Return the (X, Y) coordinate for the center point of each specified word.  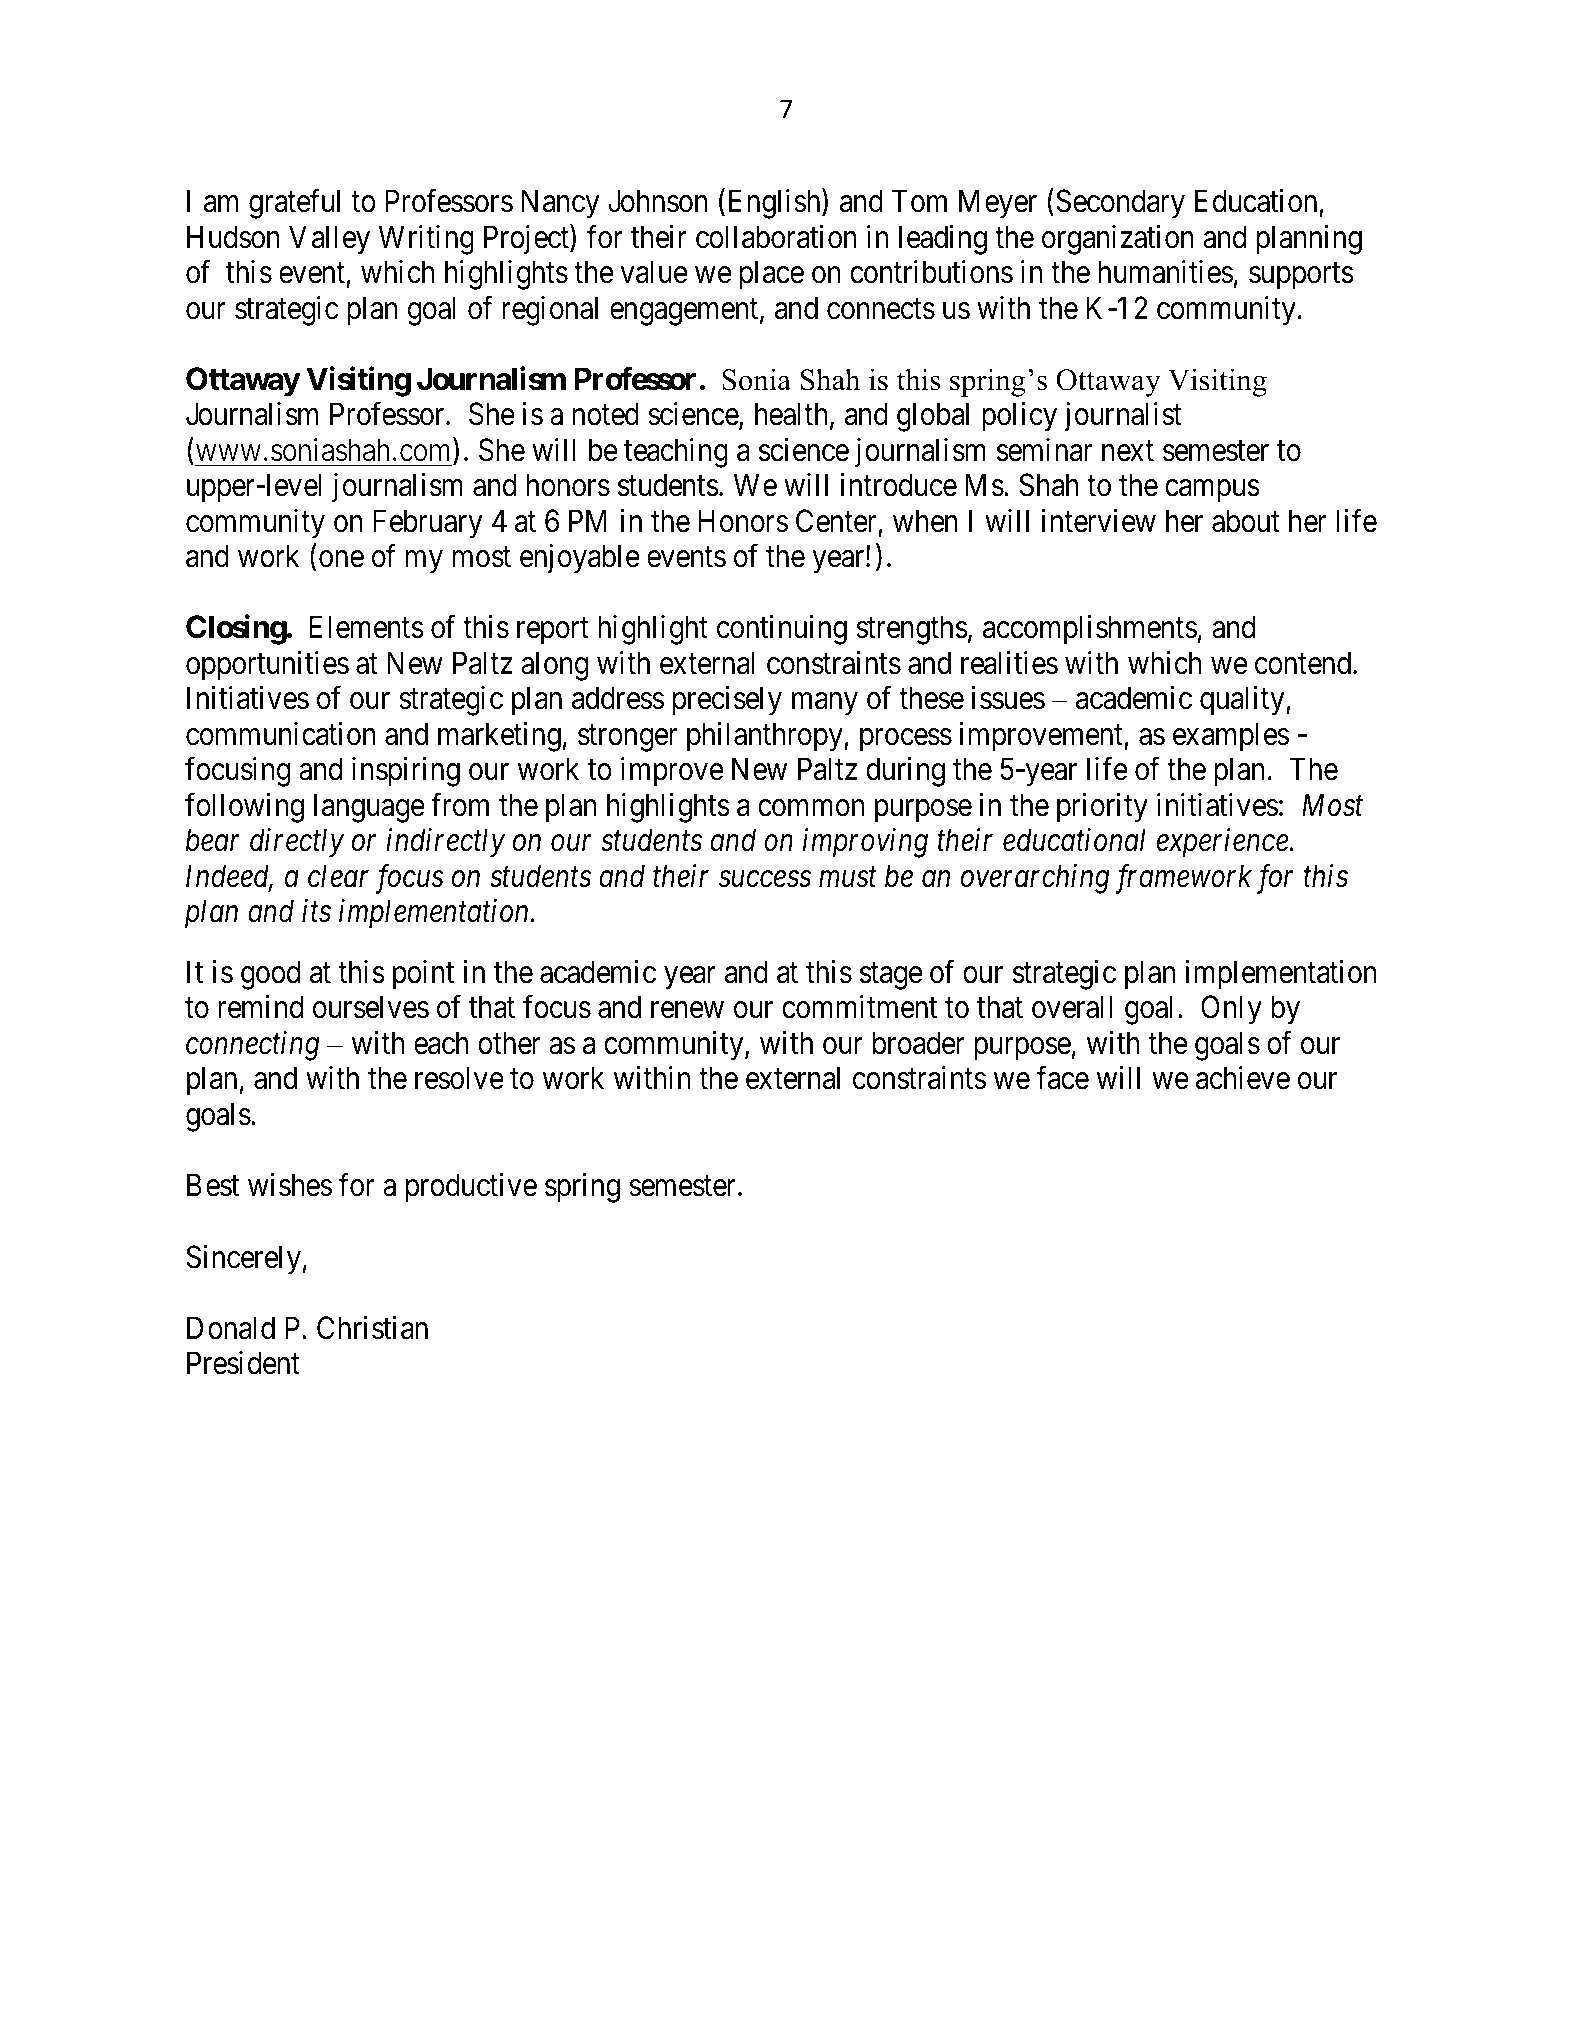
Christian (372, 1328)
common (811, 808)
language (369, 808)
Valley (329, 240)
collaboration (776, 237)
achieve (1243, 1078)
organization (1118, 240)
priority (1102, 808)
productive (471, 1188)
